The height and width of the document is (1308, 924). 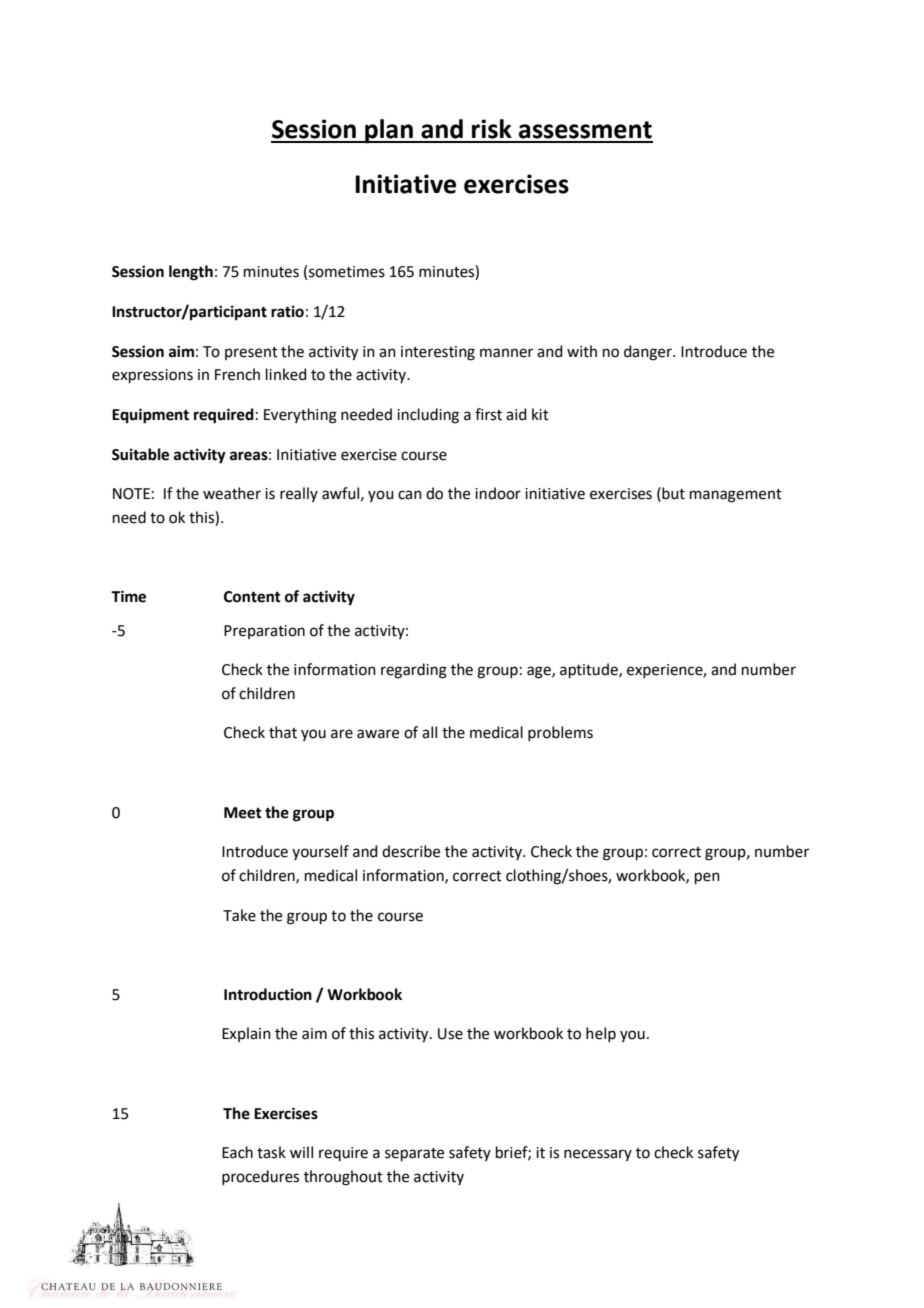 I want to click on Each, so click(x=237, y=1152).
